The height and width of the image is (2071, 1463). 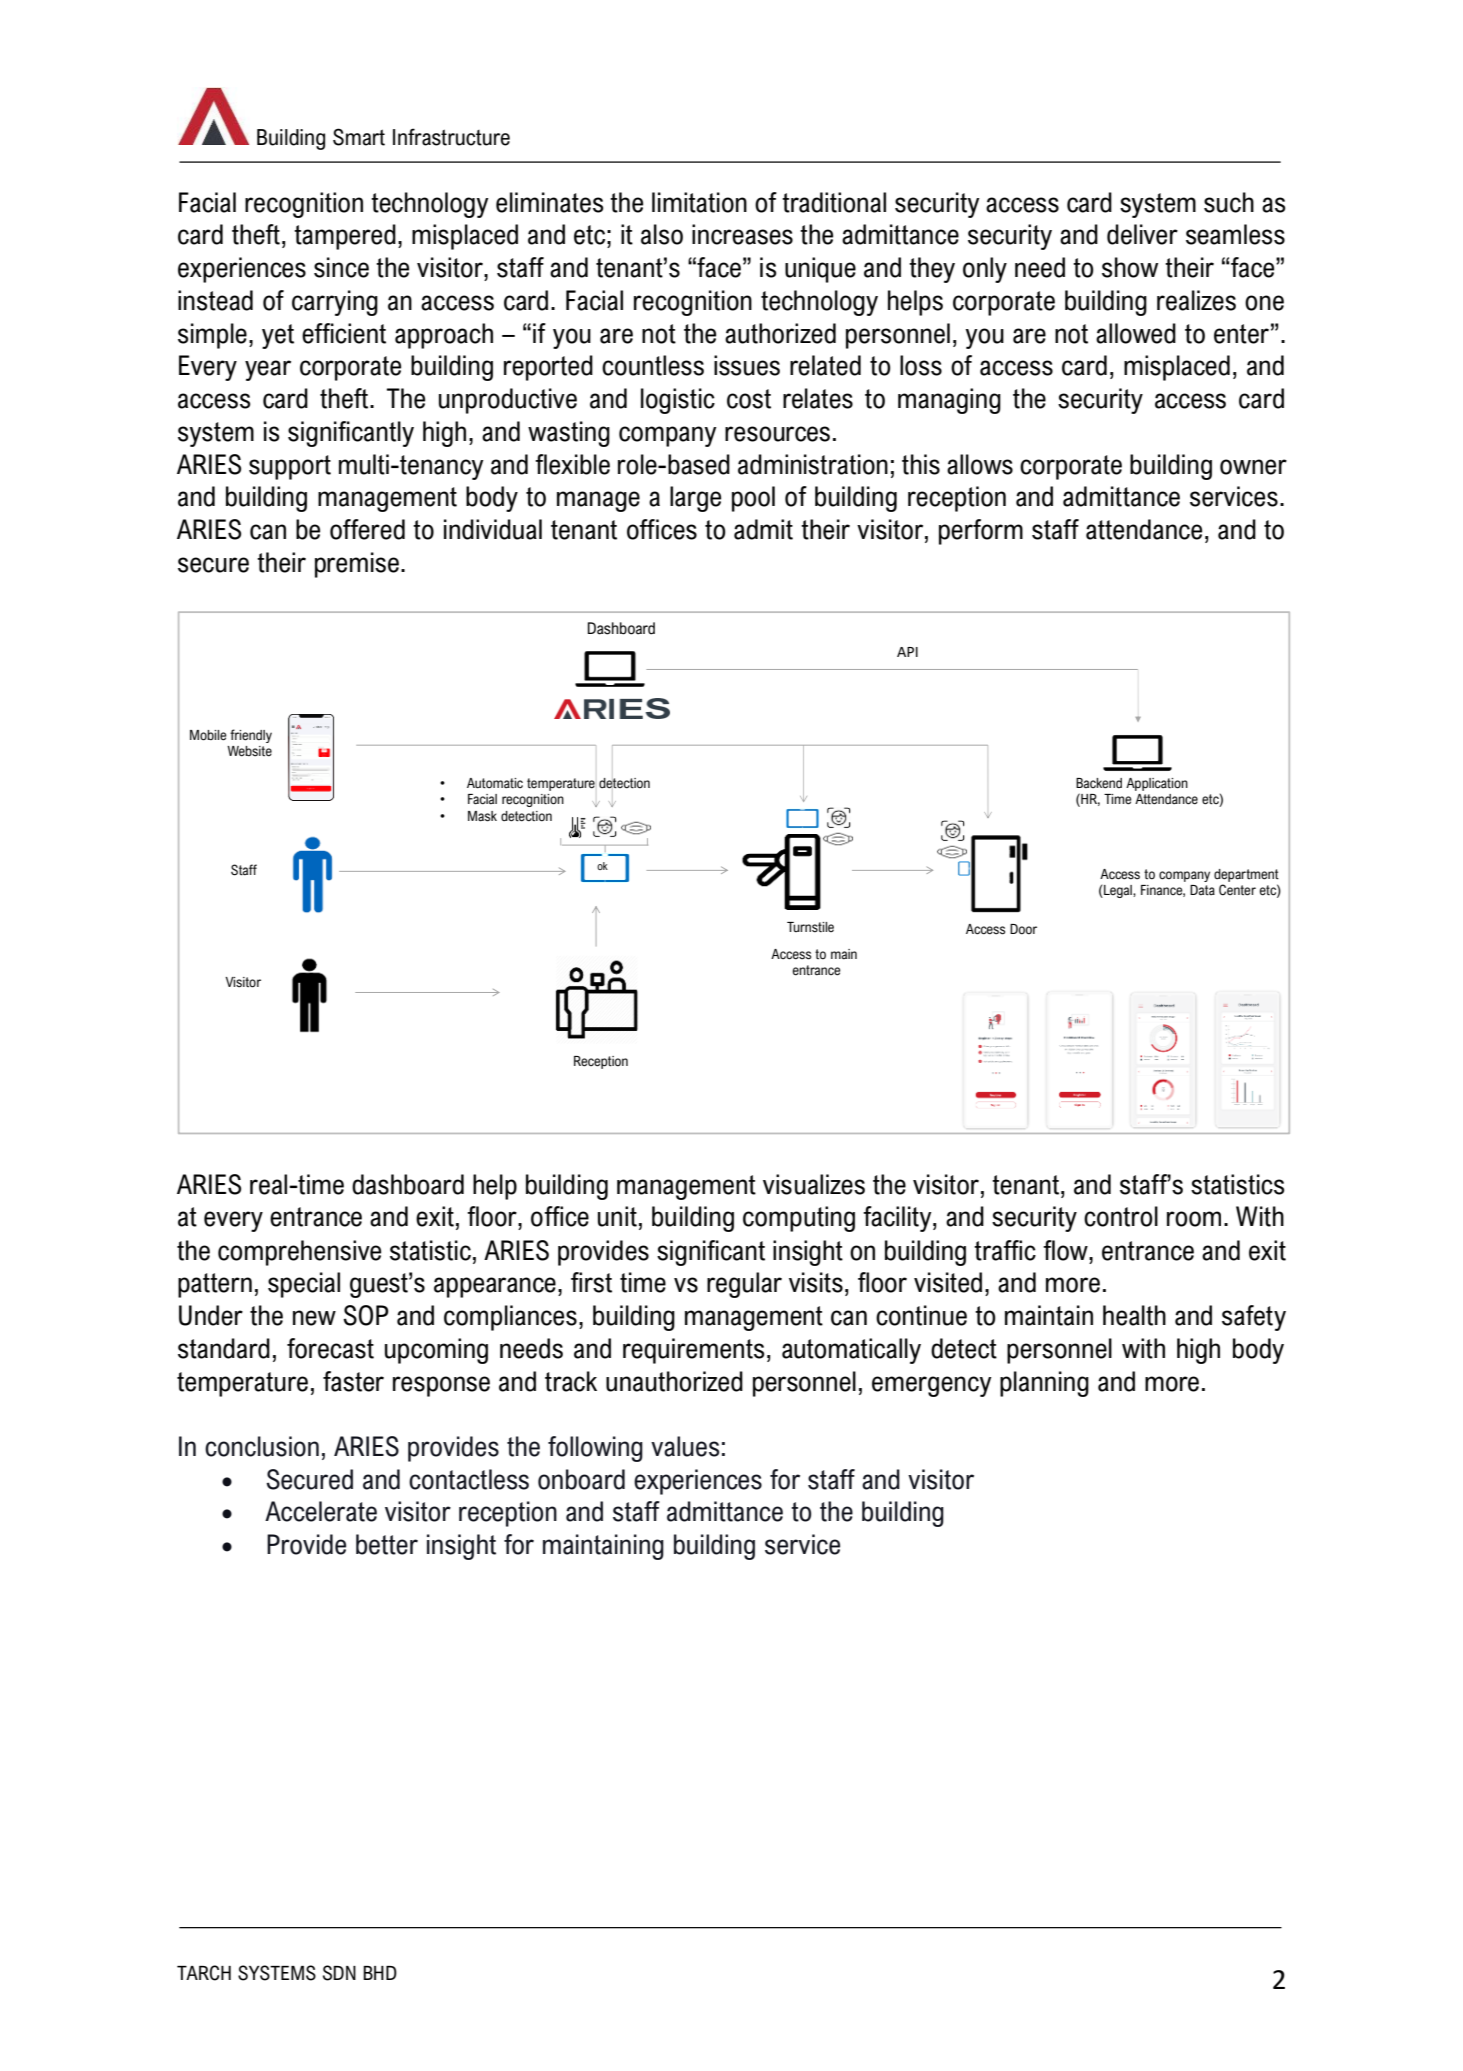 I want to click on SDN, so click(x=339, y=1973).
